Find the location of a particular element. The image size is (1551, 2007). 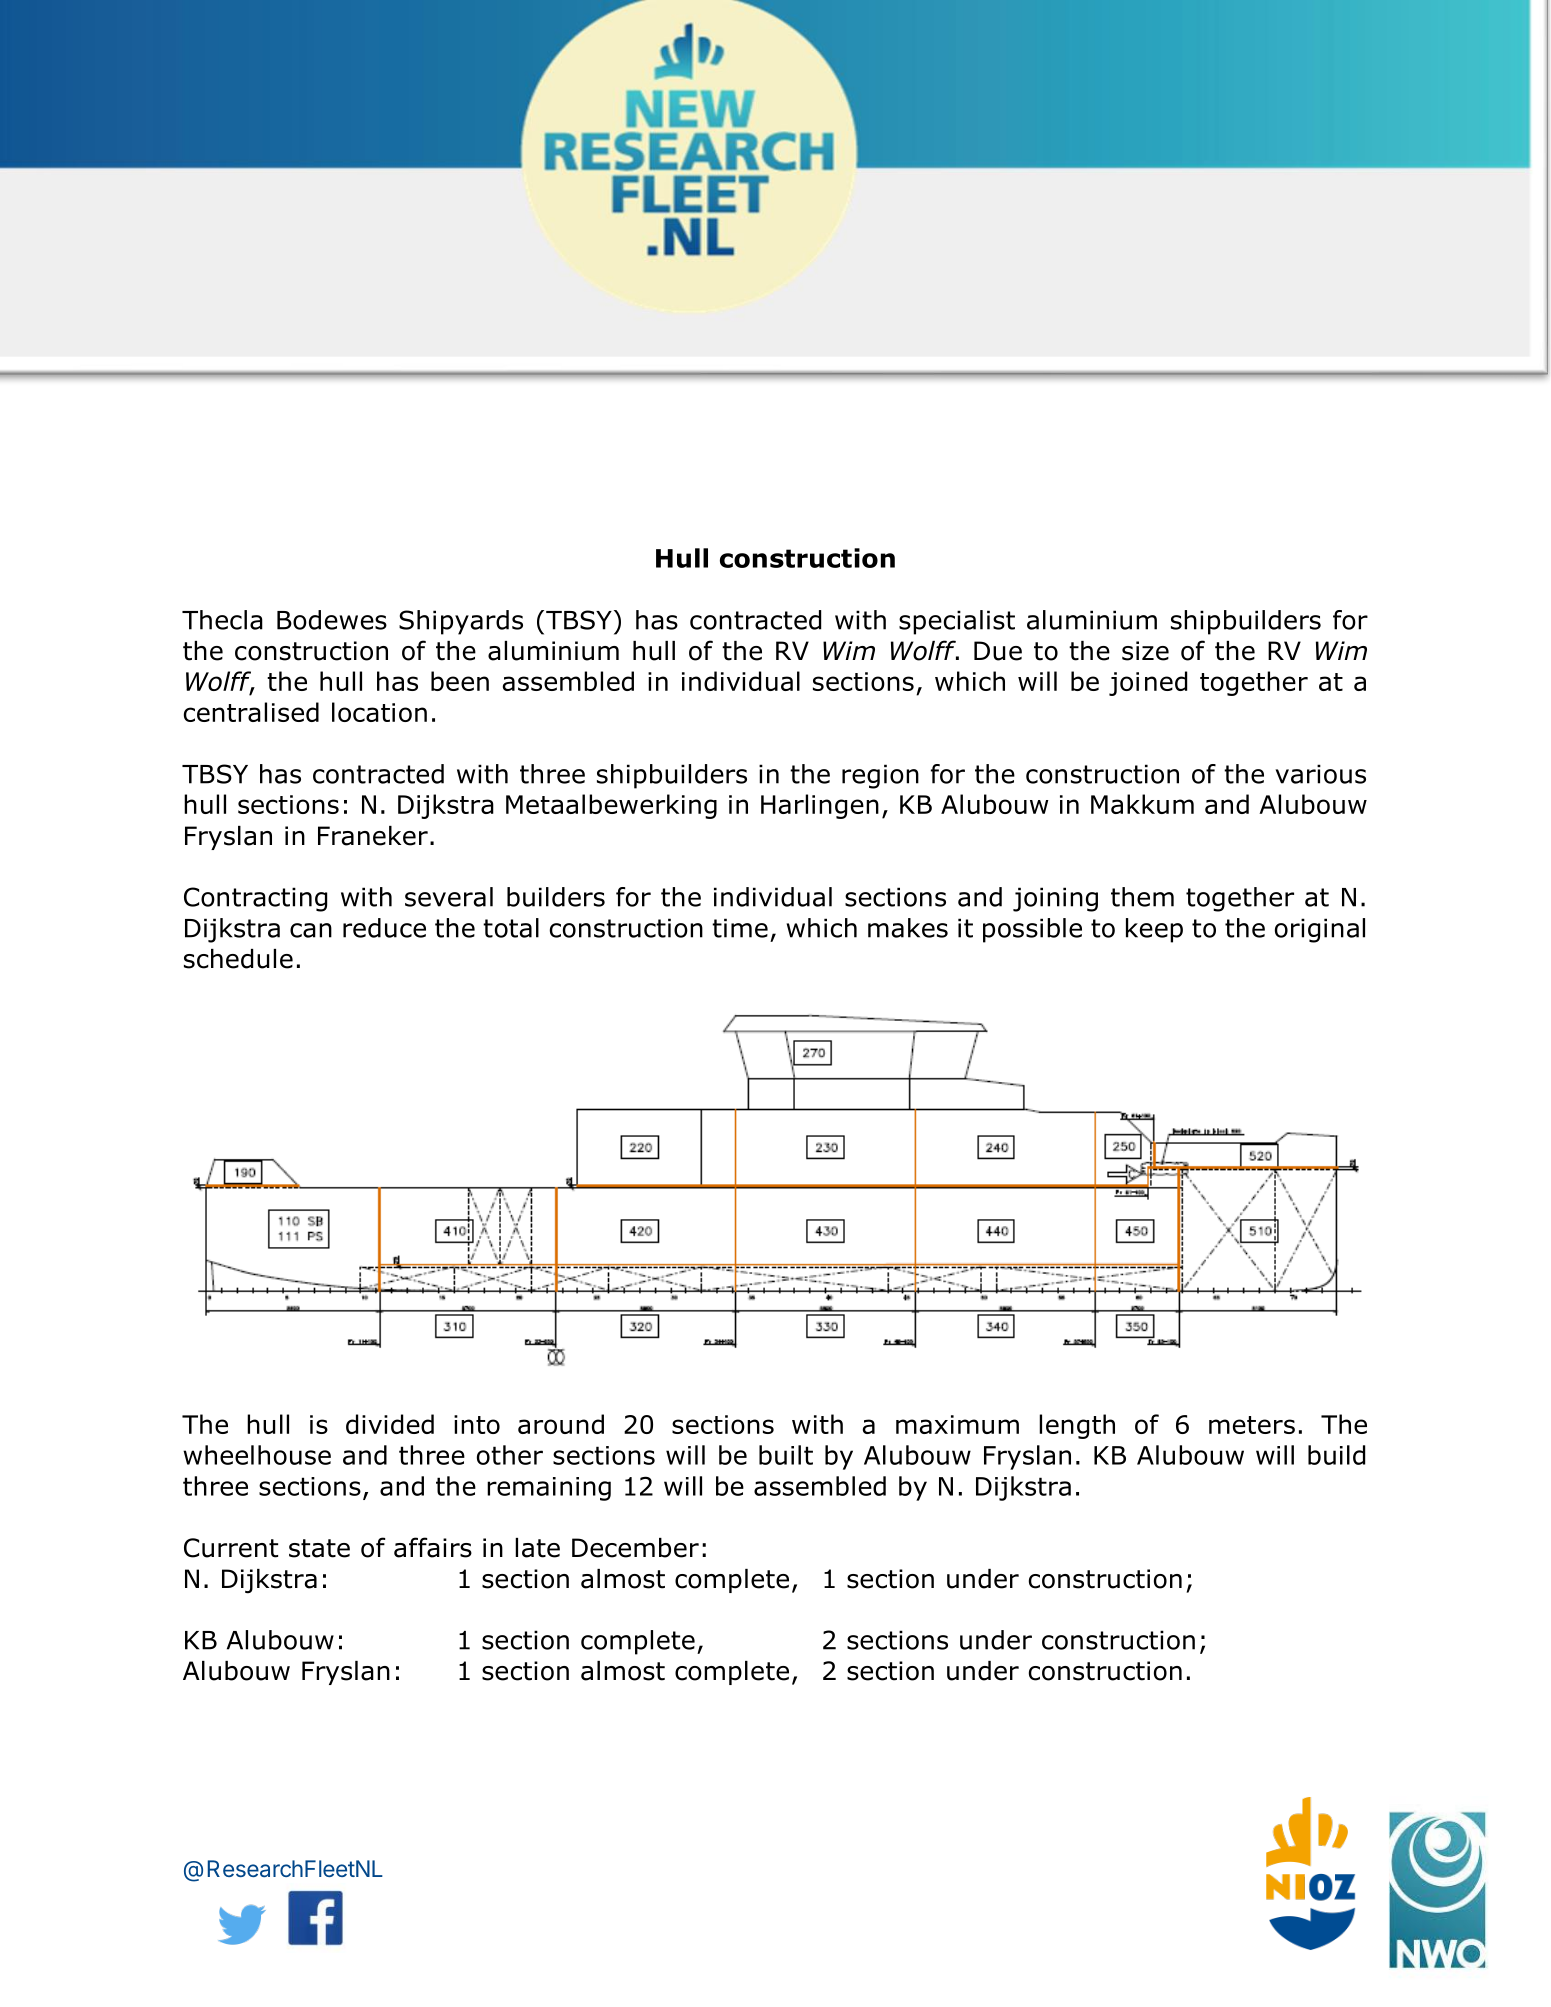

December is located at coordinates (635, 1548).
